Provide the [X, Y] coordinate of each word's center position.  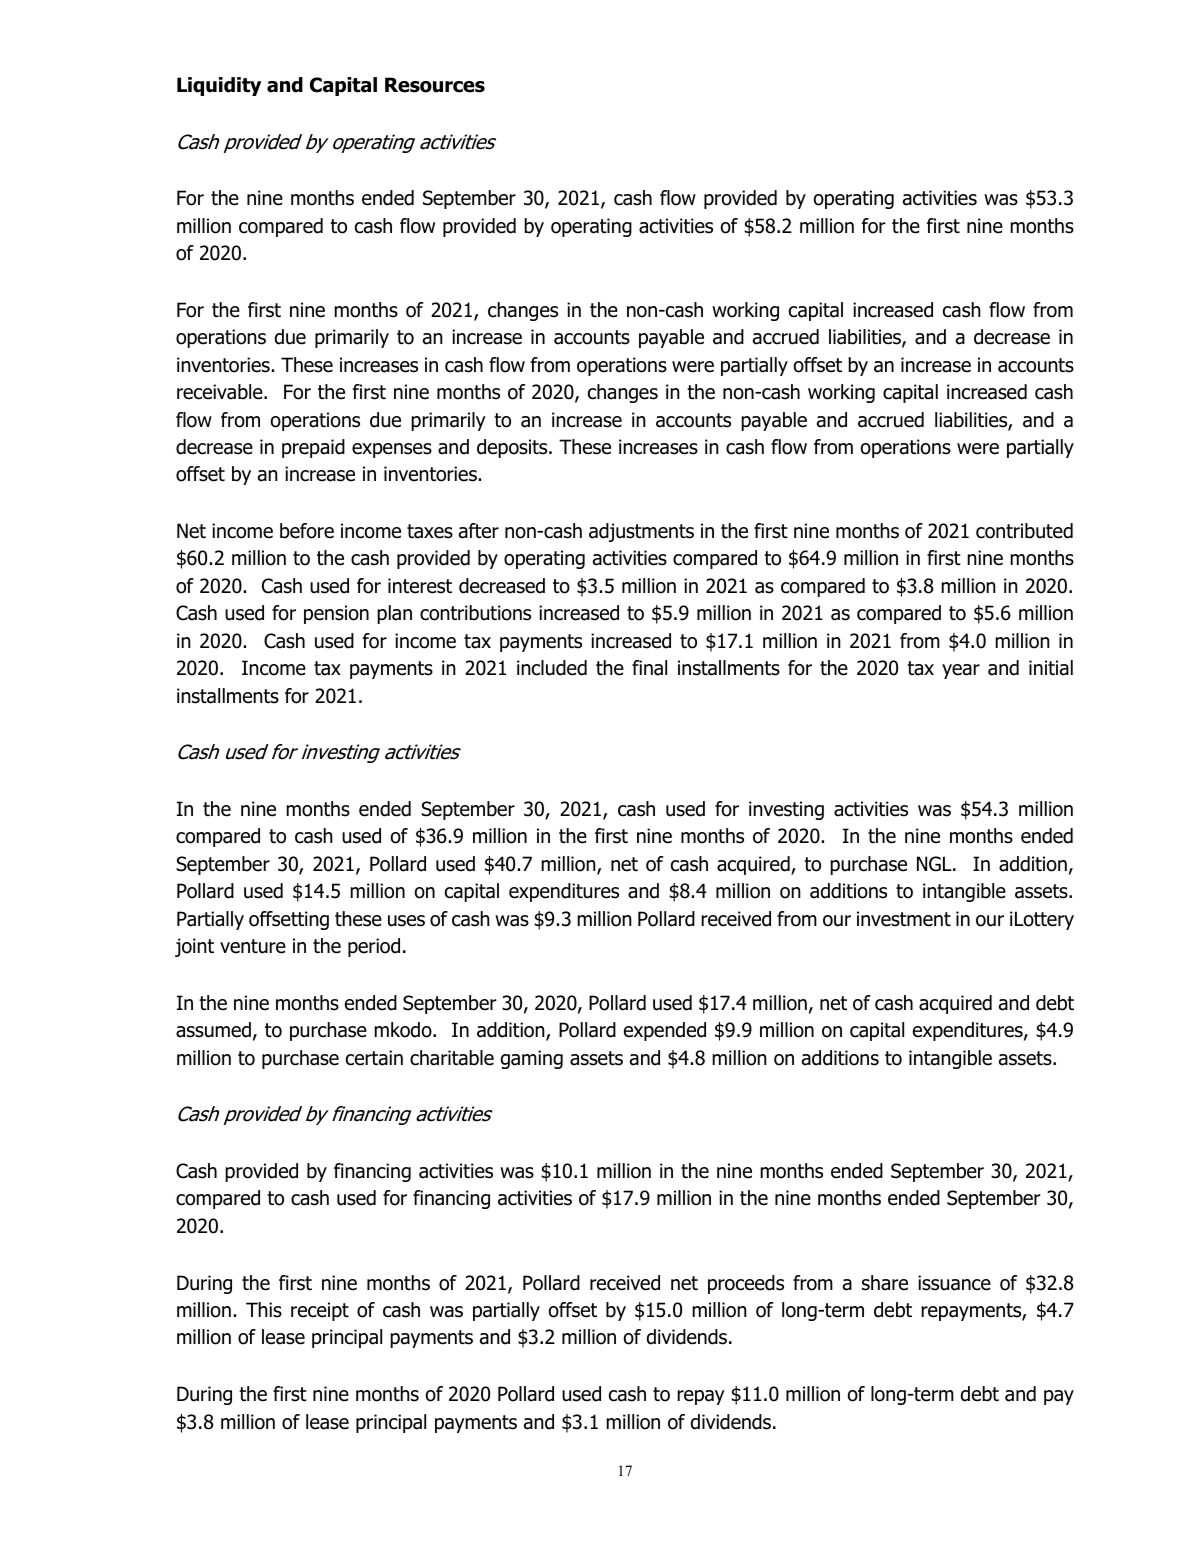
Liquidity [219, 86]
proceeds [746, 1284]
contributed [1024, 531]
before [307, 531]
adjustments [641, 532]
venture [253, 946]
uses [406, 921]
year [961, 671]
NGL [935, 864]
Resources [435, 85]
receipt [320, 1311]
